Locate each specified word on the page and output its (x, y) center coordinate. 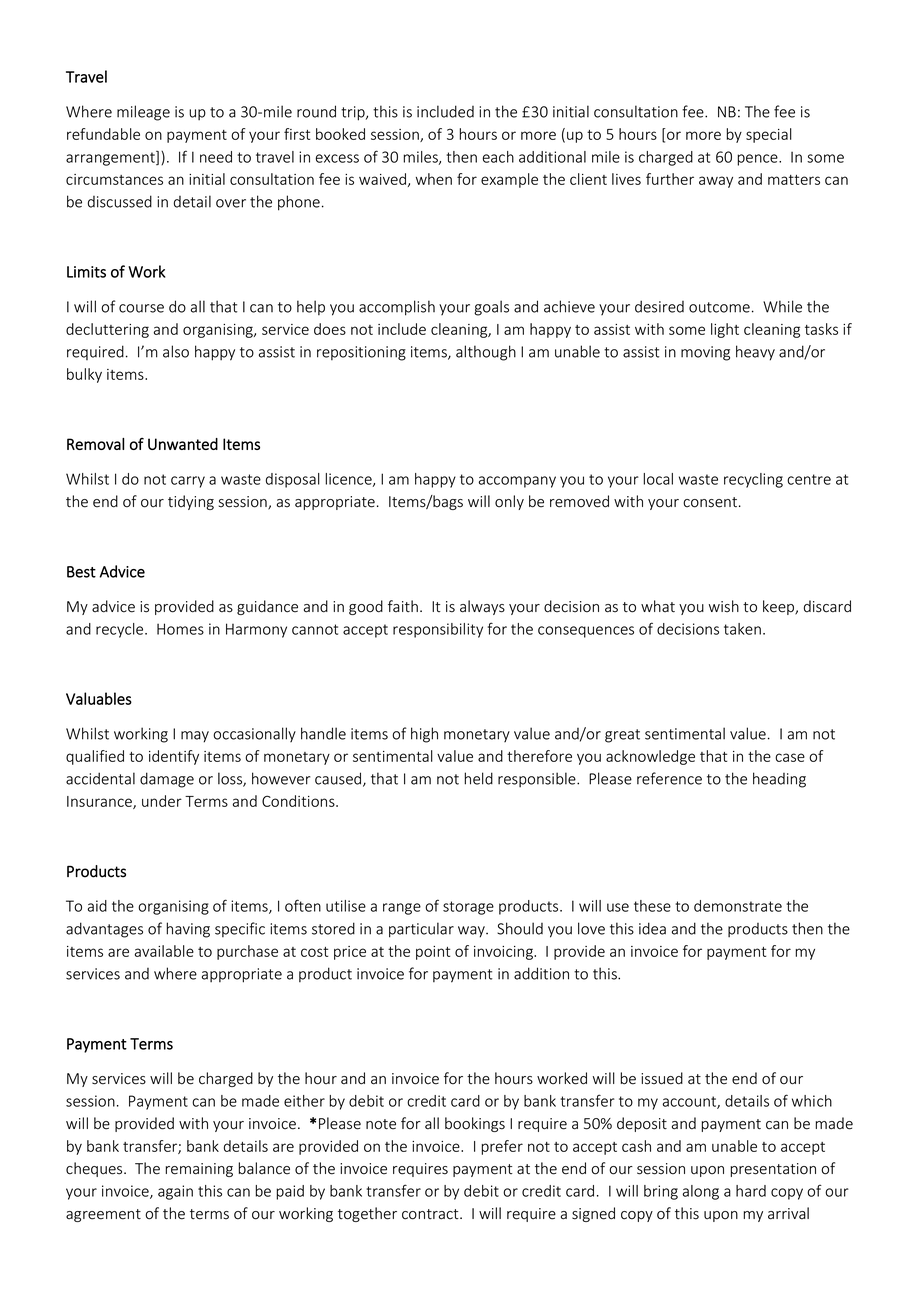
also (176, 351)
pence (758, 160)
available (164, 951)
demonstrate (738, 906)
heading (779, 780)
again (175, 1192)
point (433, 953)
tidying (191, 502)
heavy (755, 353)
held (478, 778)
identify (174, 757)
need (216, 157)
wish (724, 606)
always (482, 607)
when (434, 179)
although (486, 353)
